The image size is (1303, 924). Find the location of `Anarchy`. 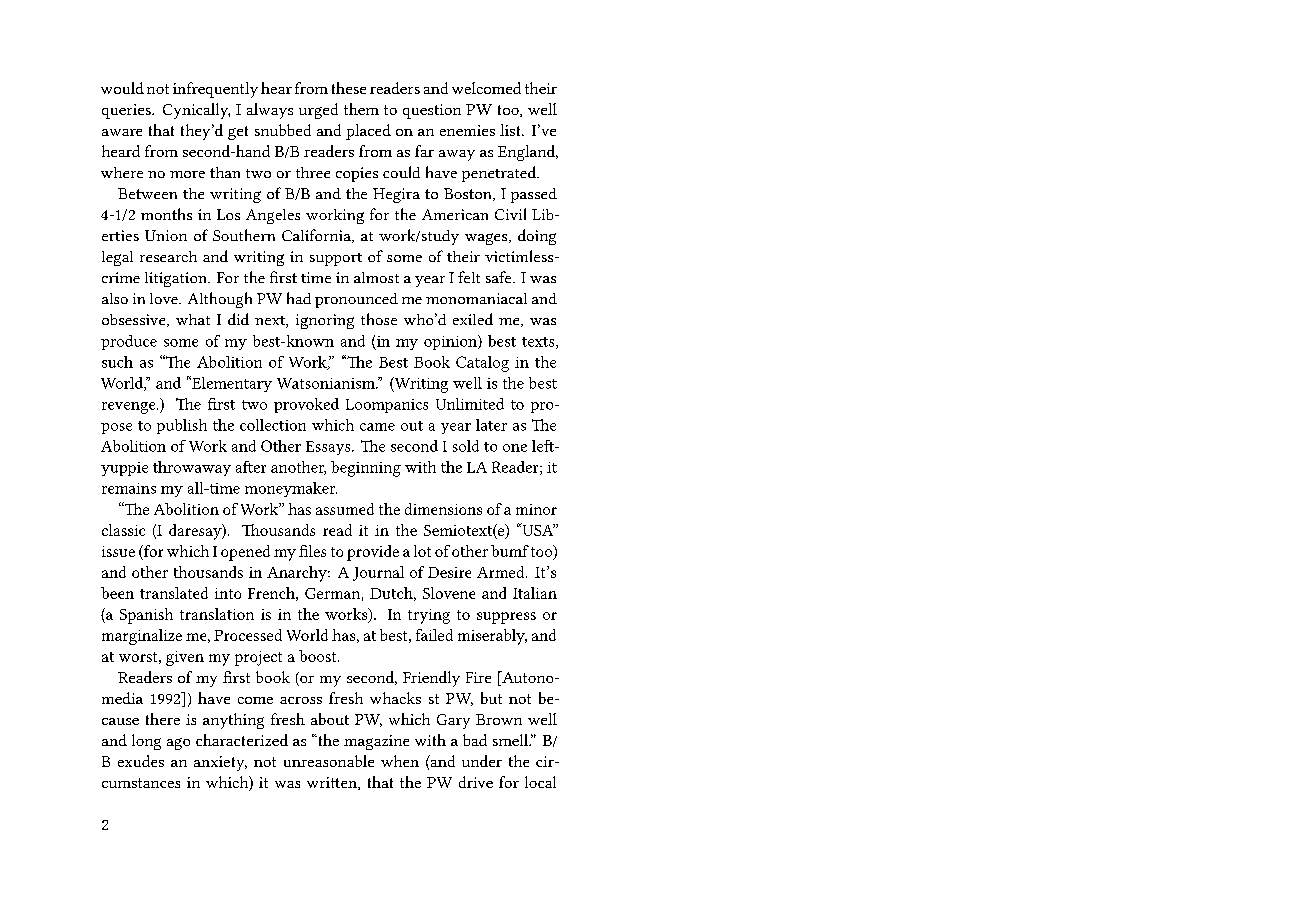

Anarchy is located at coordinates (298, 574).
